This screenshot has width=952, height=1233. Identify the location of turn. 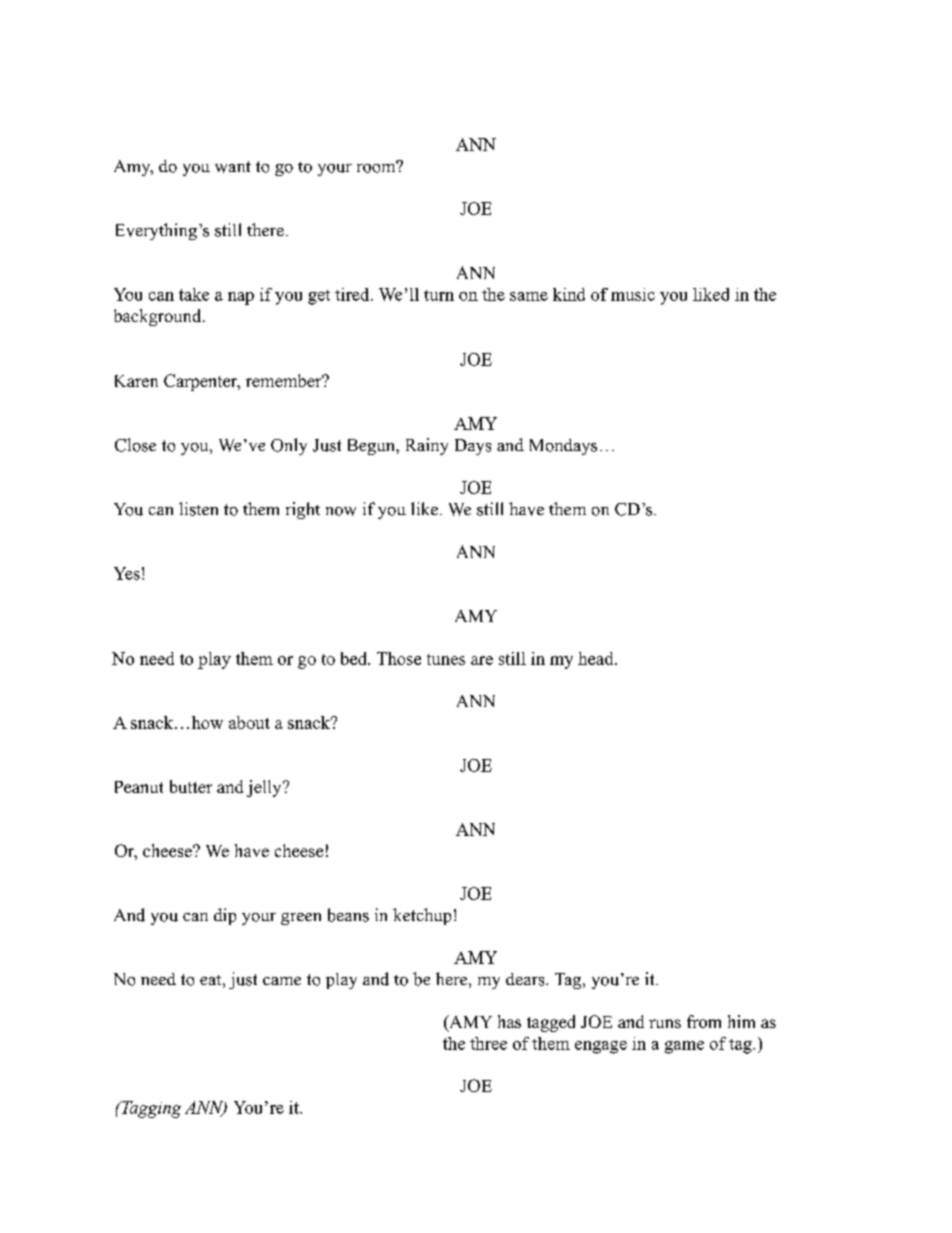
(439, 295).
